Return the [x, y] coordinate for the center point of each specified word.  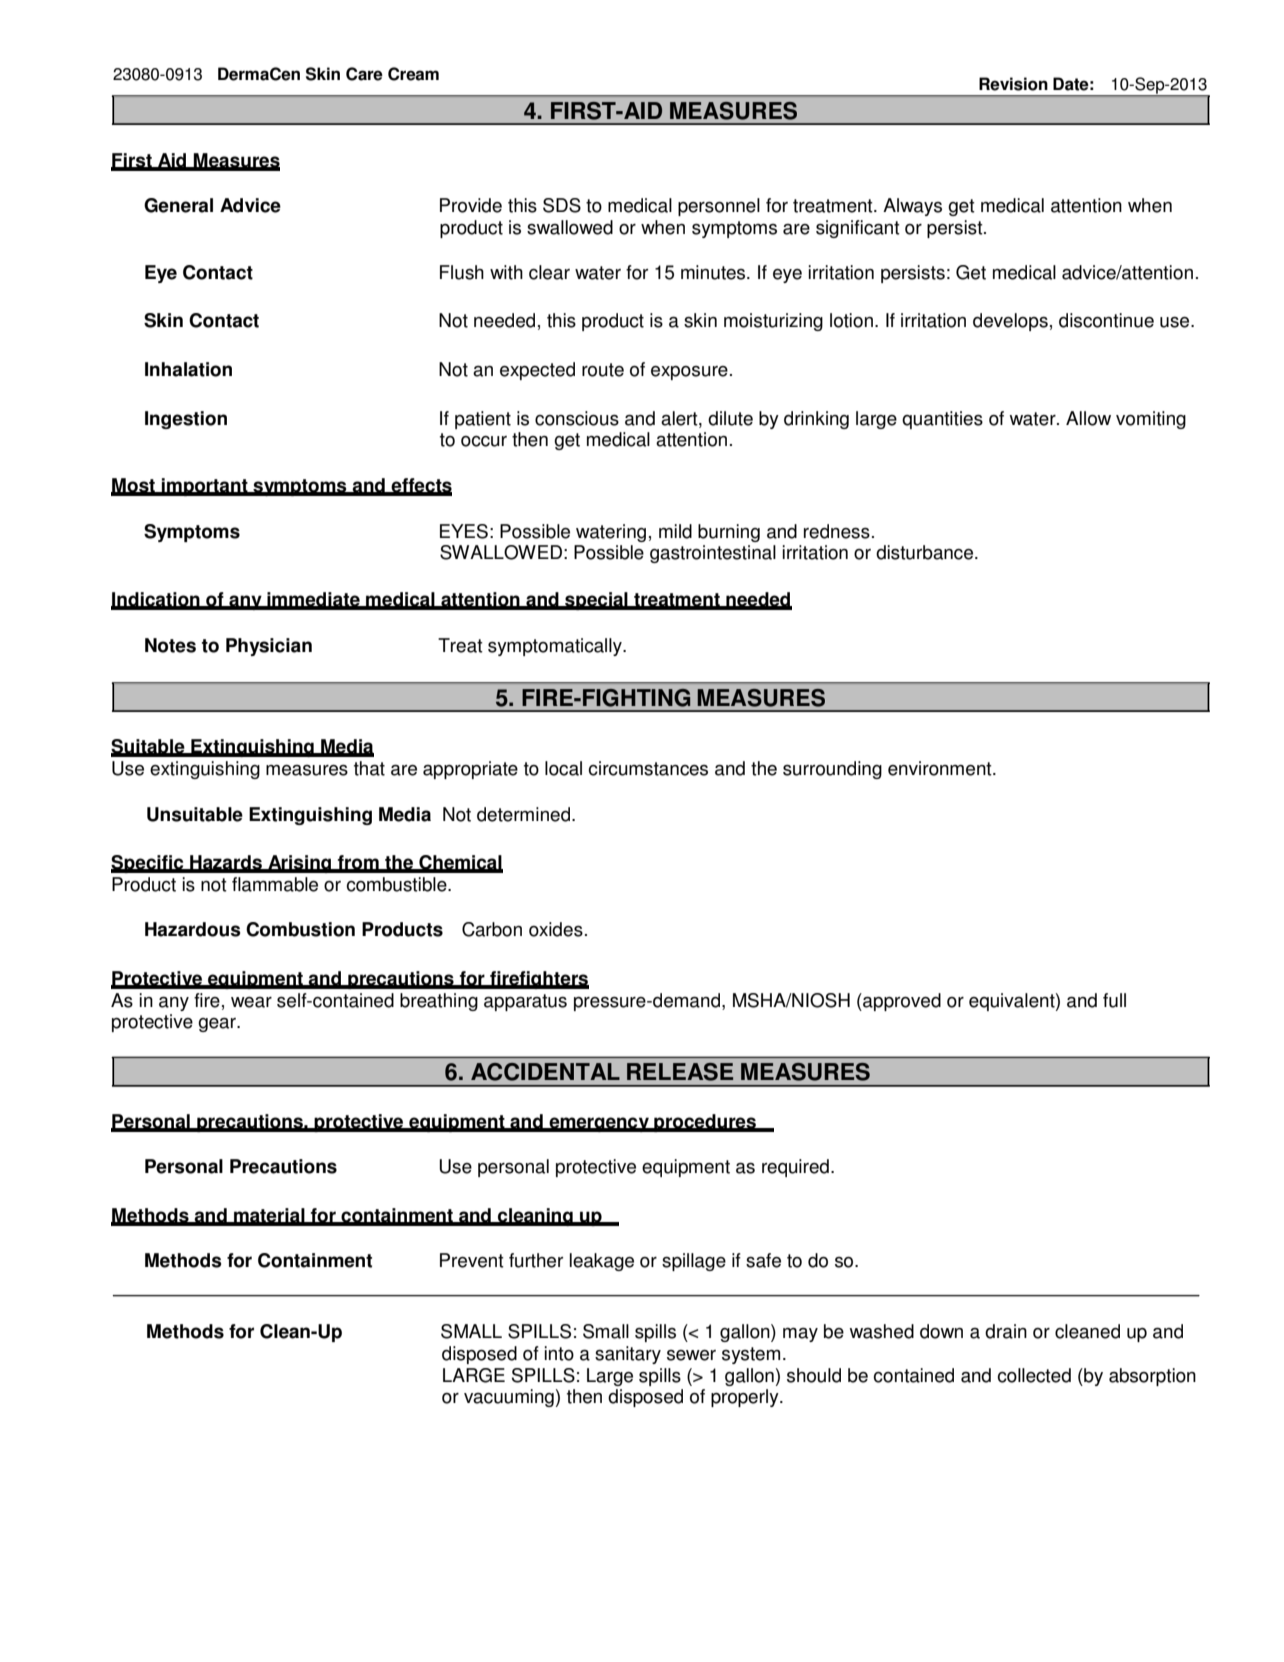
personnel [719, 207]
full [1114, 1000]
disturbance [926, 552]
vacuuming [509, 1398]
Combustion [300, 929]
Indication [156, 600]
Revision [1013, 84]
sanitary [628, 1355]
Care [364, 74]
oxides [556, 929]
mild [675, 531]
